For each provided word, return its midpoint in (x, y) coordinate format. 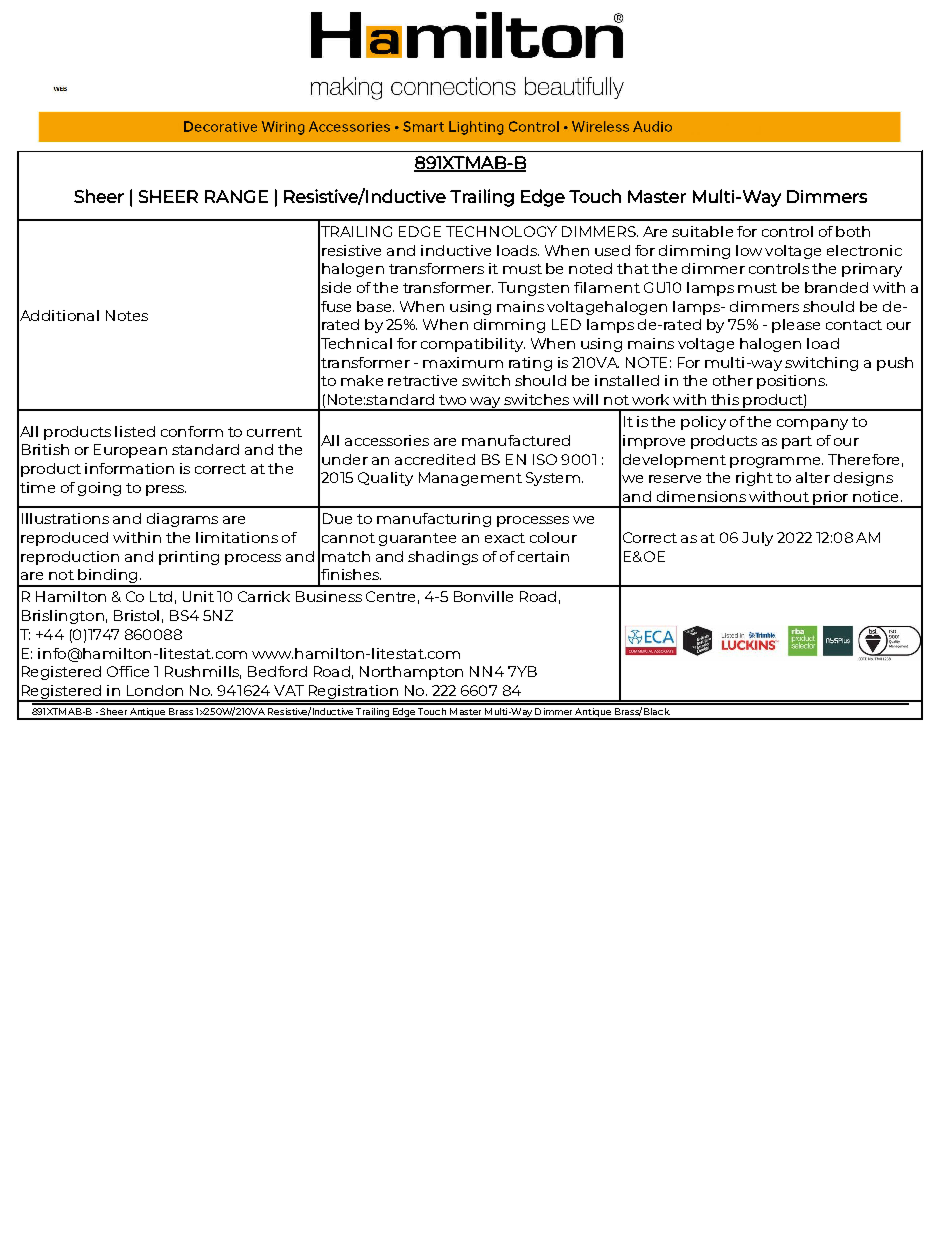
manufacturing (434, 520)
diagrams (182, 520)
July (757, 539)
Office (128, 671)
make (362, 380)
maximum (463, 362)
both (853, 231)
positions (792, 382)
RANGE (236, 196)
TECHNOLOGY (501, 231)
